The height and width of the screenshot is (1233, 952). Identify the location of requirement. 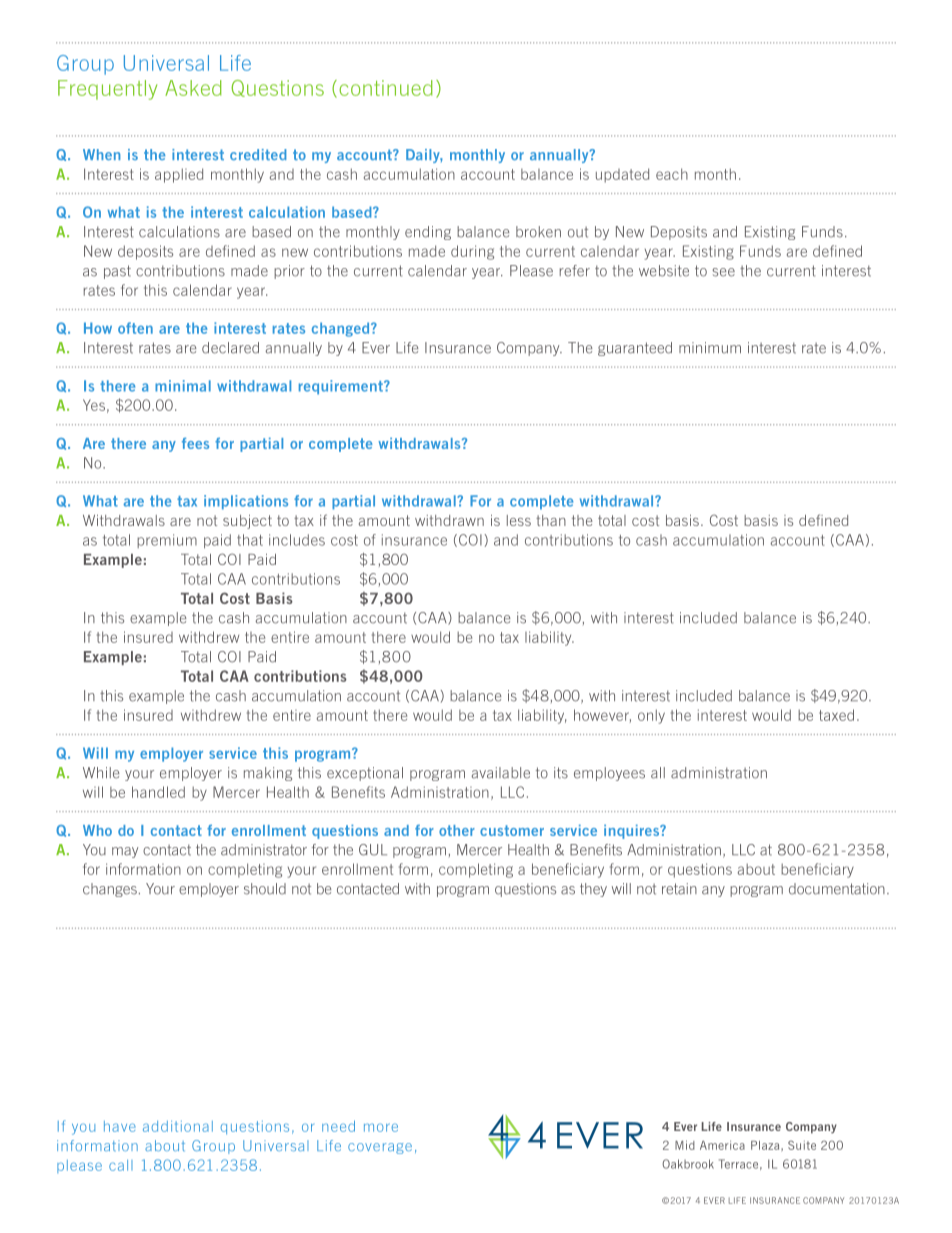
(342, 387).
